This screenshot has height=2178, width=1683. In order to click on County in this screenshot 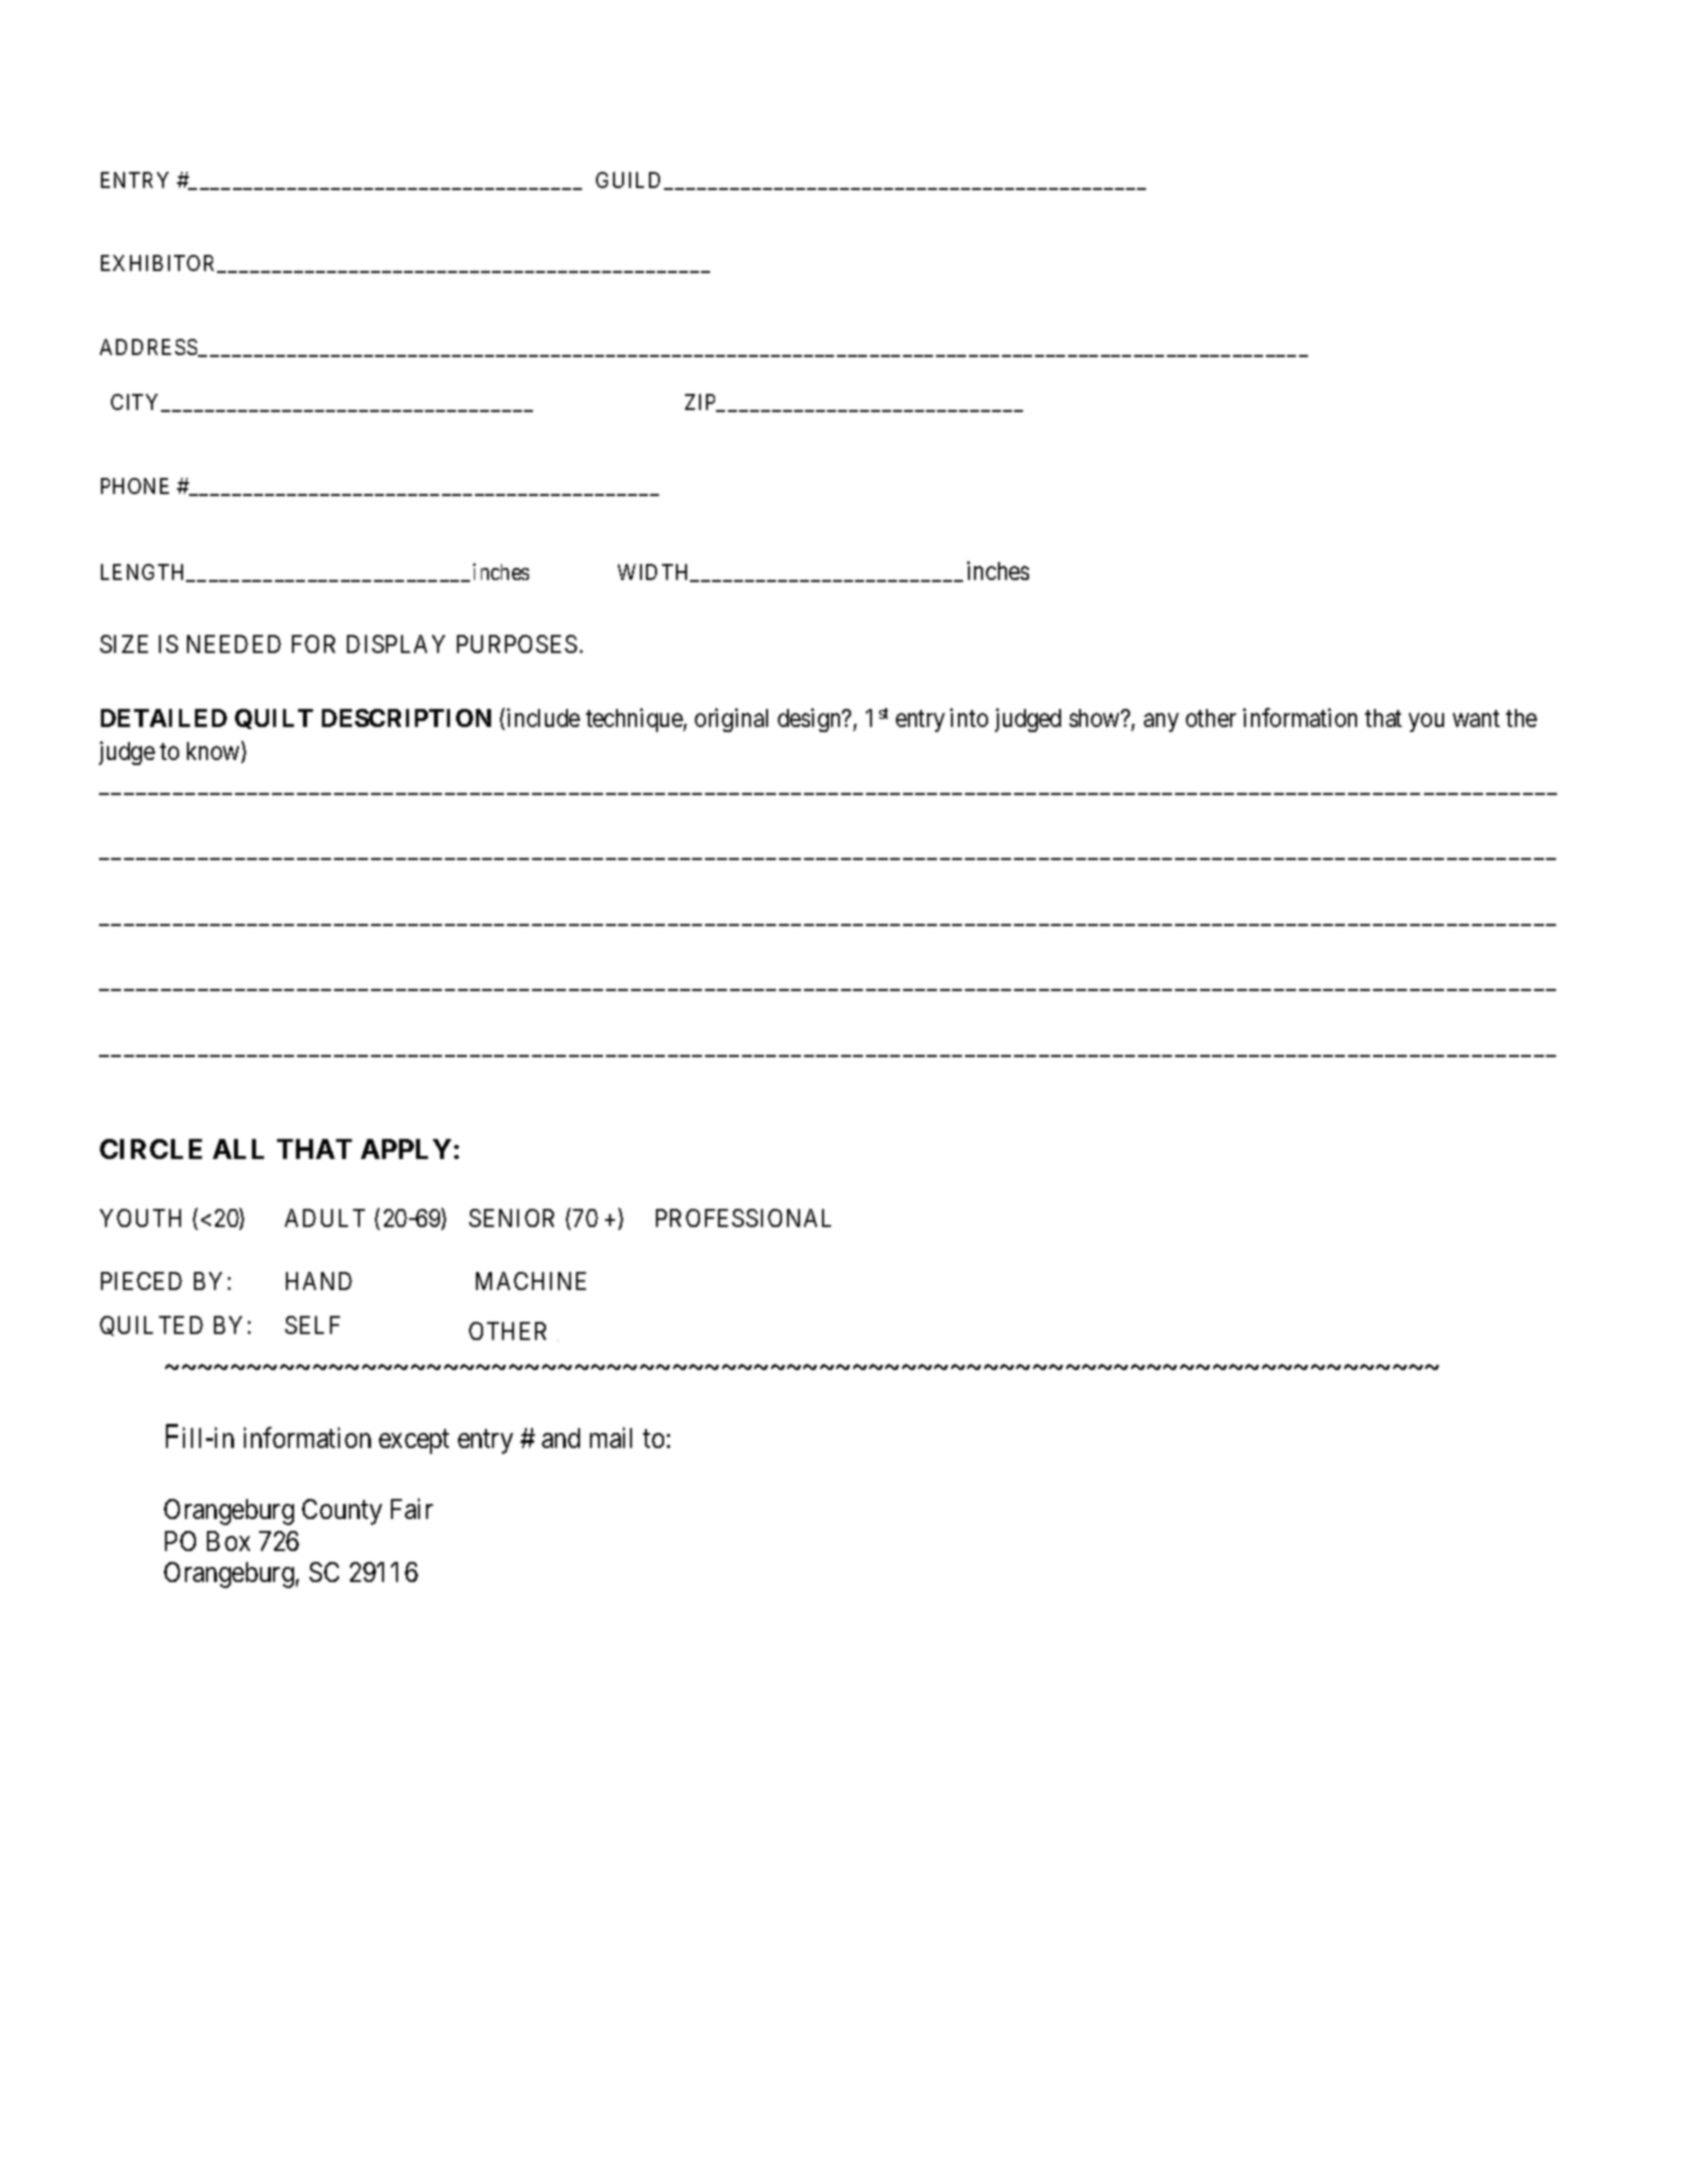, I will do `click(342, 1512)`.
